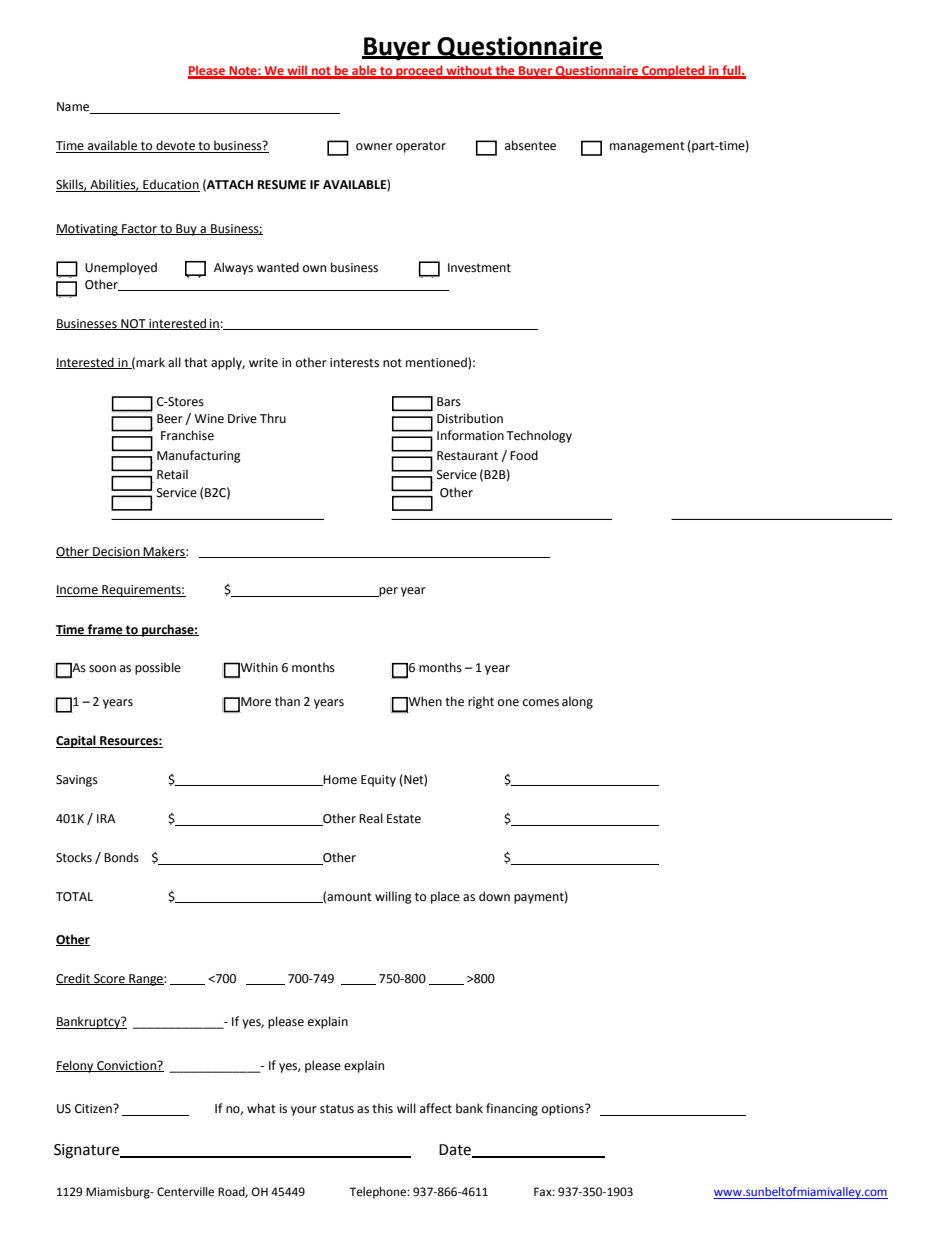  What do you see at coordinates (577, 702) in the screenshot?
I see `along` at bounding box center [577, 702].
